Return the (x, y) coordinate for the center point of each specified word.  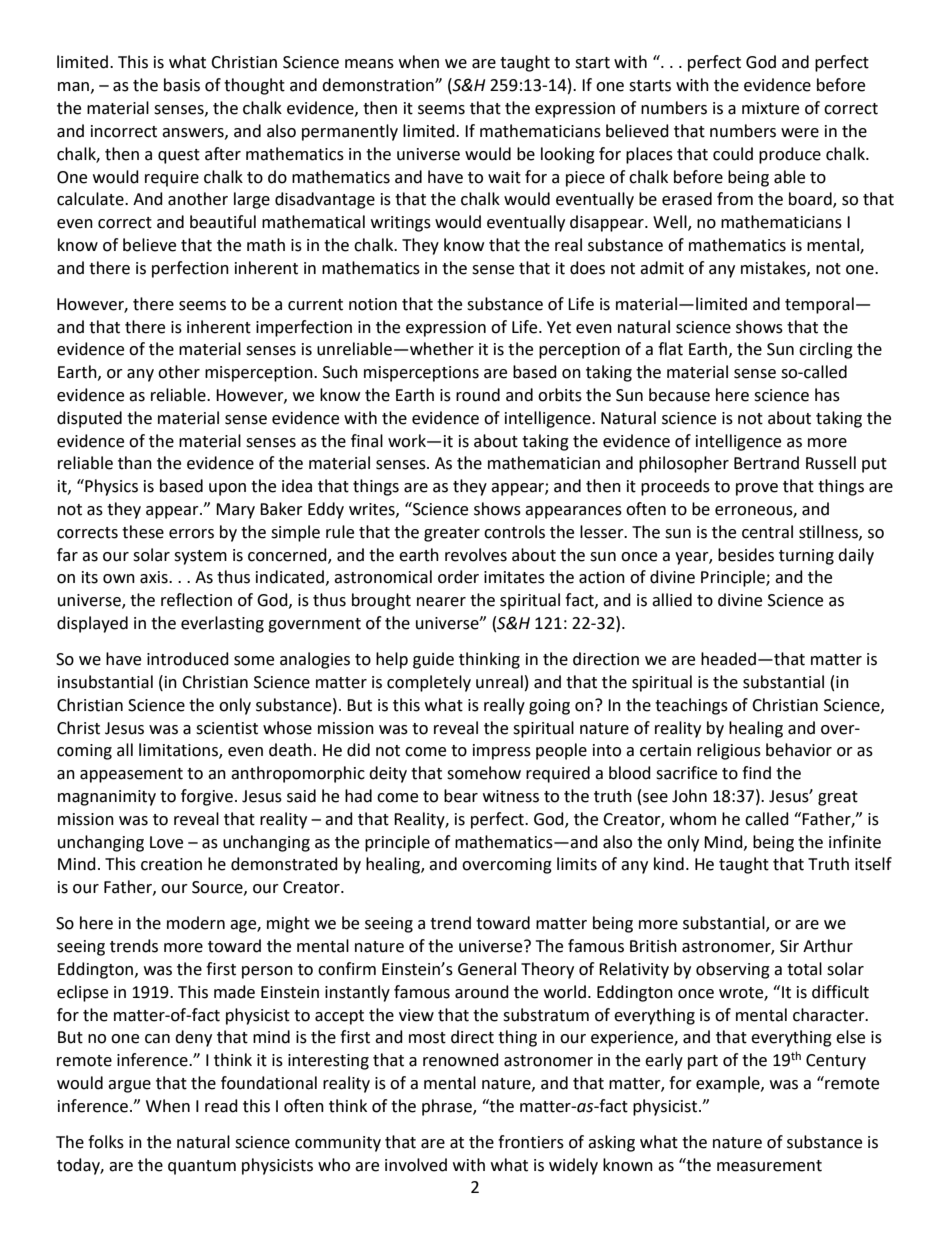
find (756, 773)
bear (461, 796)
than (135, 463)
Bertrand (766, 463)
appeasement (131, 775)
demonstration (379, 85)
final (367, 441)
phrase (448, 1107)
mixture (770, 108)
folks (106, 1142)
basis (182, 85)
